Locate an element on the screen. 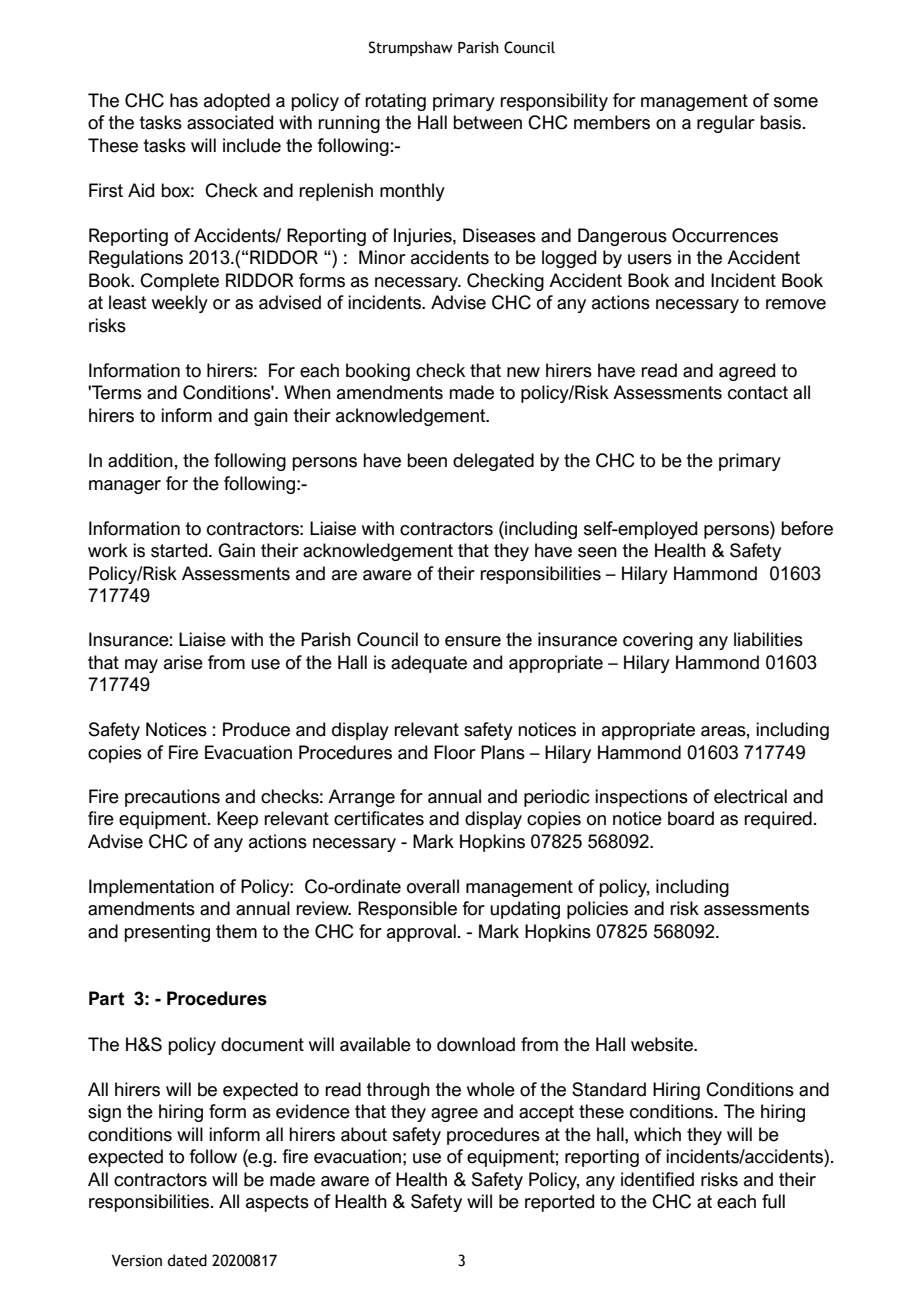 This screenshot has height=1308, width=924. dated is located at coordinates (187, 1260).
